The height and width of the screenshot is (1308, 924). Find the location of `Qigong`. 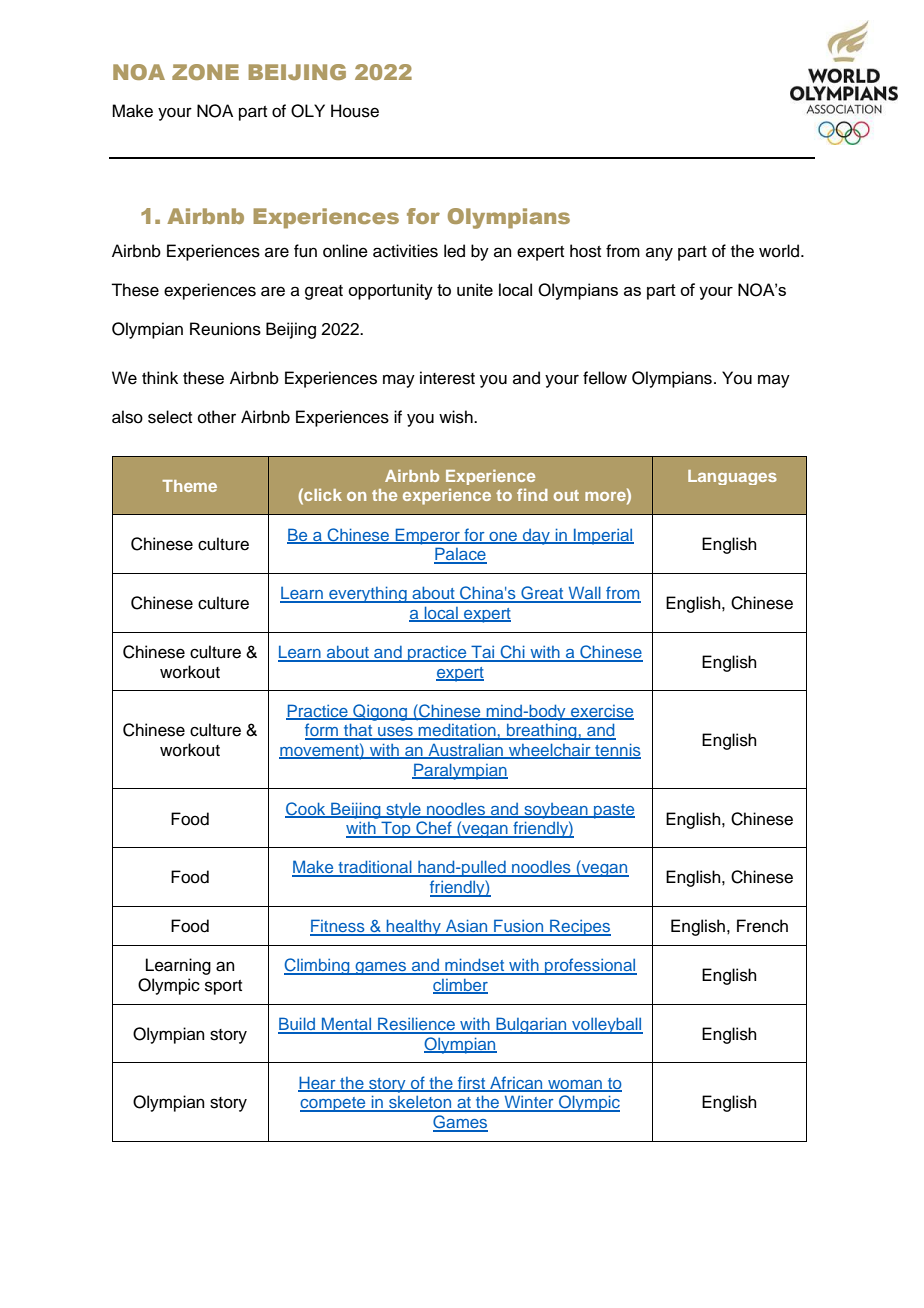

Qigong is located at coordinates (380, 712).
